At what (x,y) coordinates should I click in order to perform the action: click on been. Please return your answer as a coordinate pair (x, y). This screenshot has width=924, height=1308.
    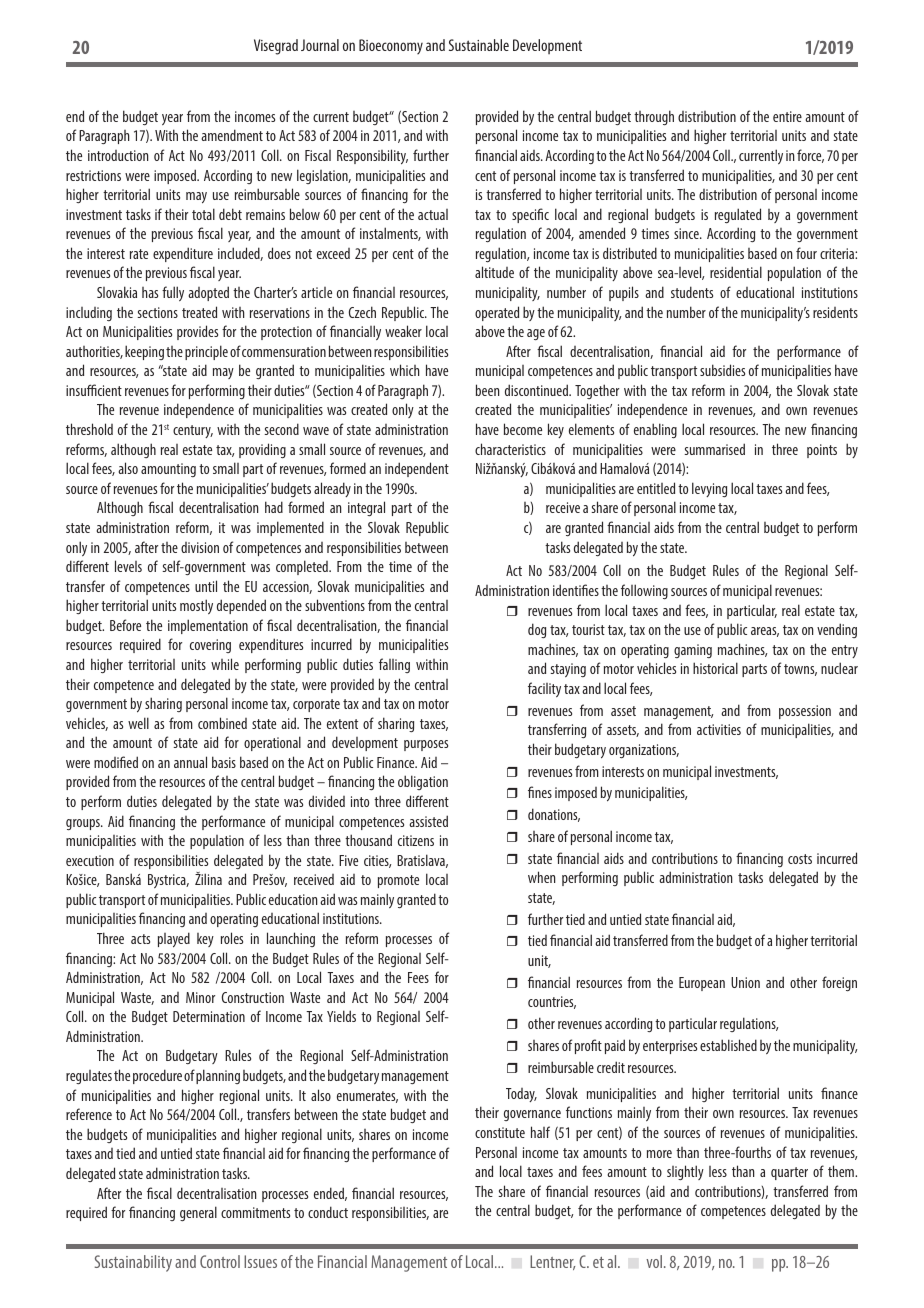
    Looking at the image, I should click on (487, 390).
